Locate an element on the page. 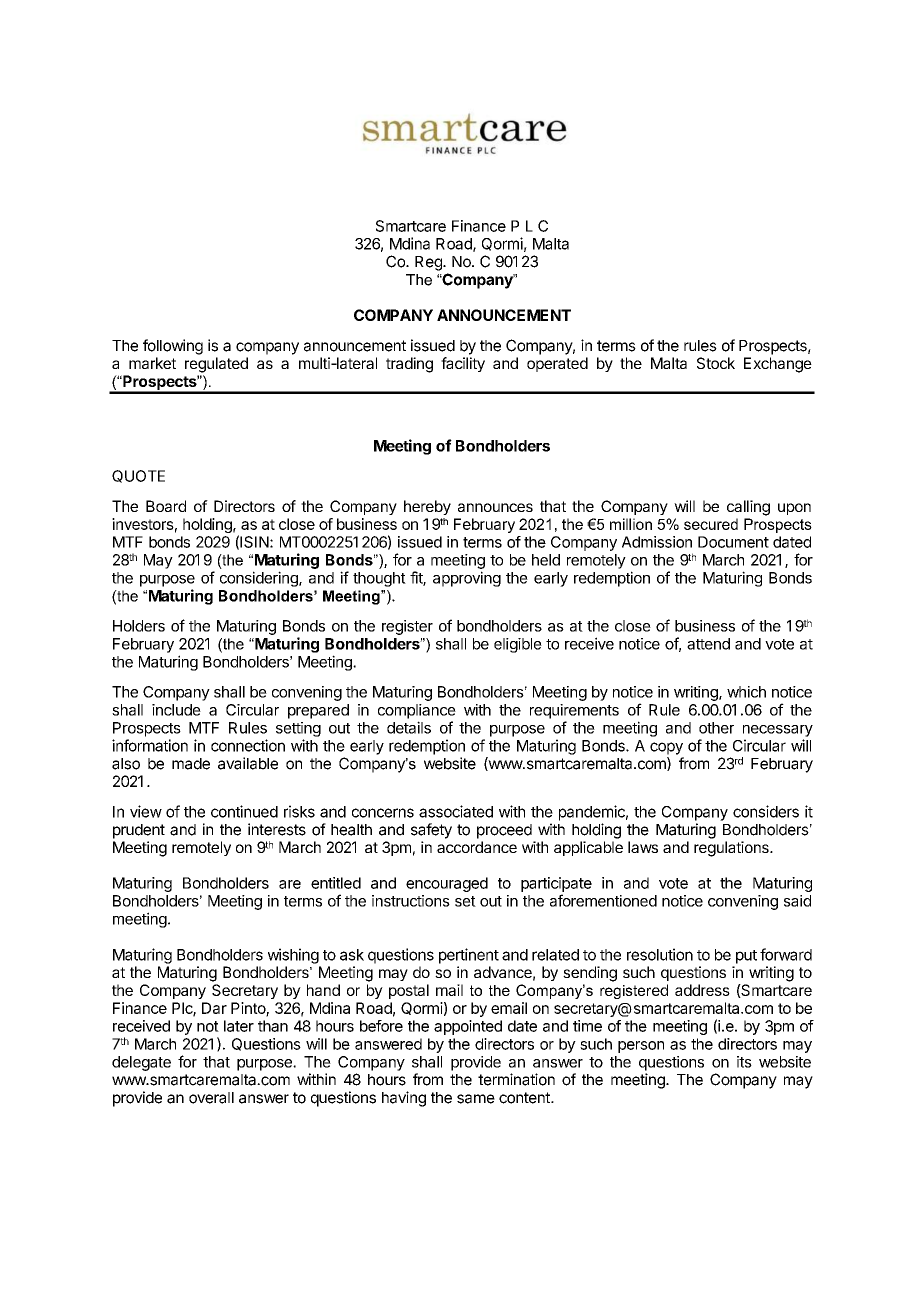 The width and height of the page is (924, 1308). entitled is located at coordinates (336, 883).
